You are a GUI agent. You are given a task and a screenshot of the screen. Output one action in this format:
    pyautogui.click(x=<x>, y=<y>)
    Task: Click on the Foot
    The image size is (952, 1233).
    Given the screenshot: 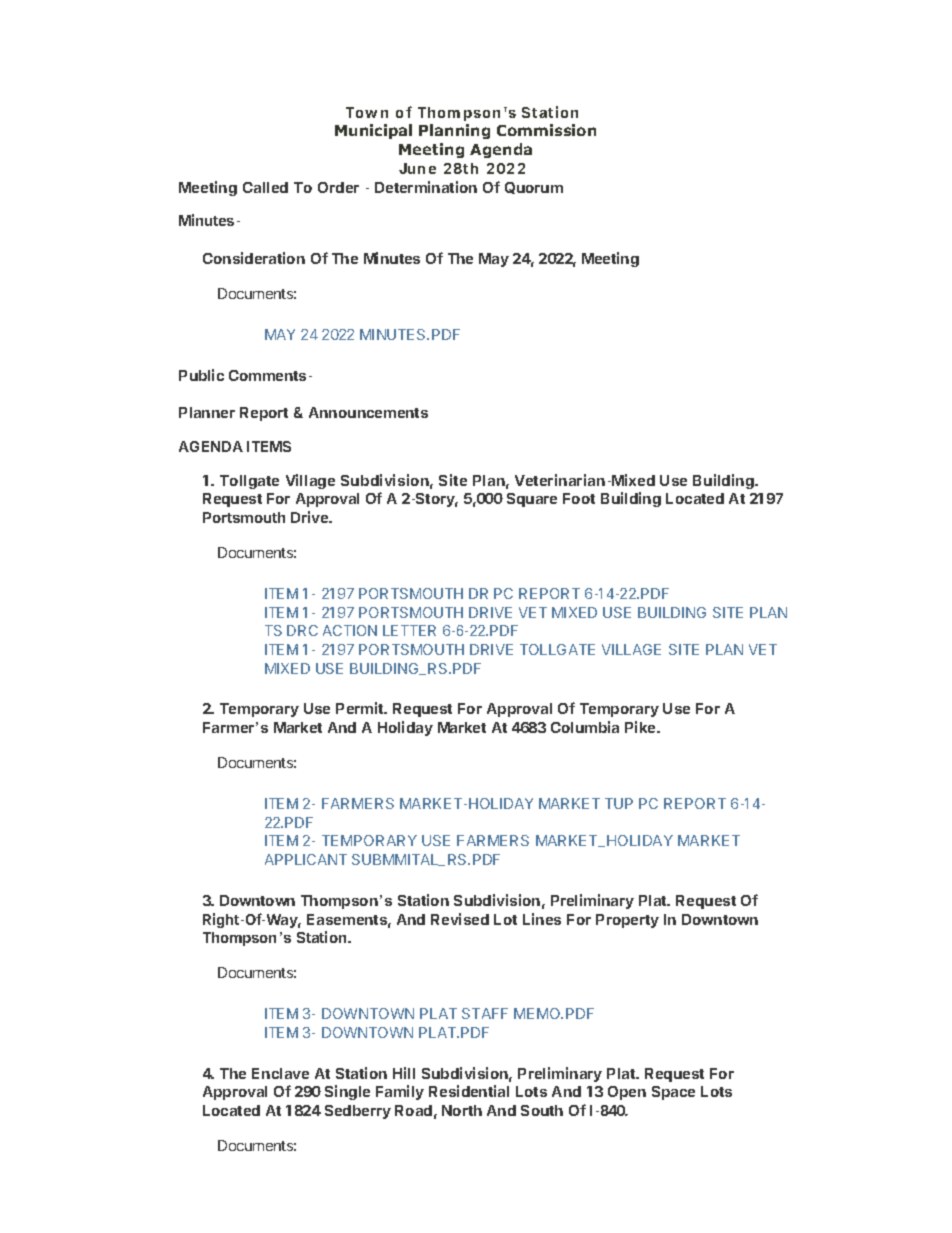 What is the action you would take?
    pyautogui.click(x=579, y=498)
